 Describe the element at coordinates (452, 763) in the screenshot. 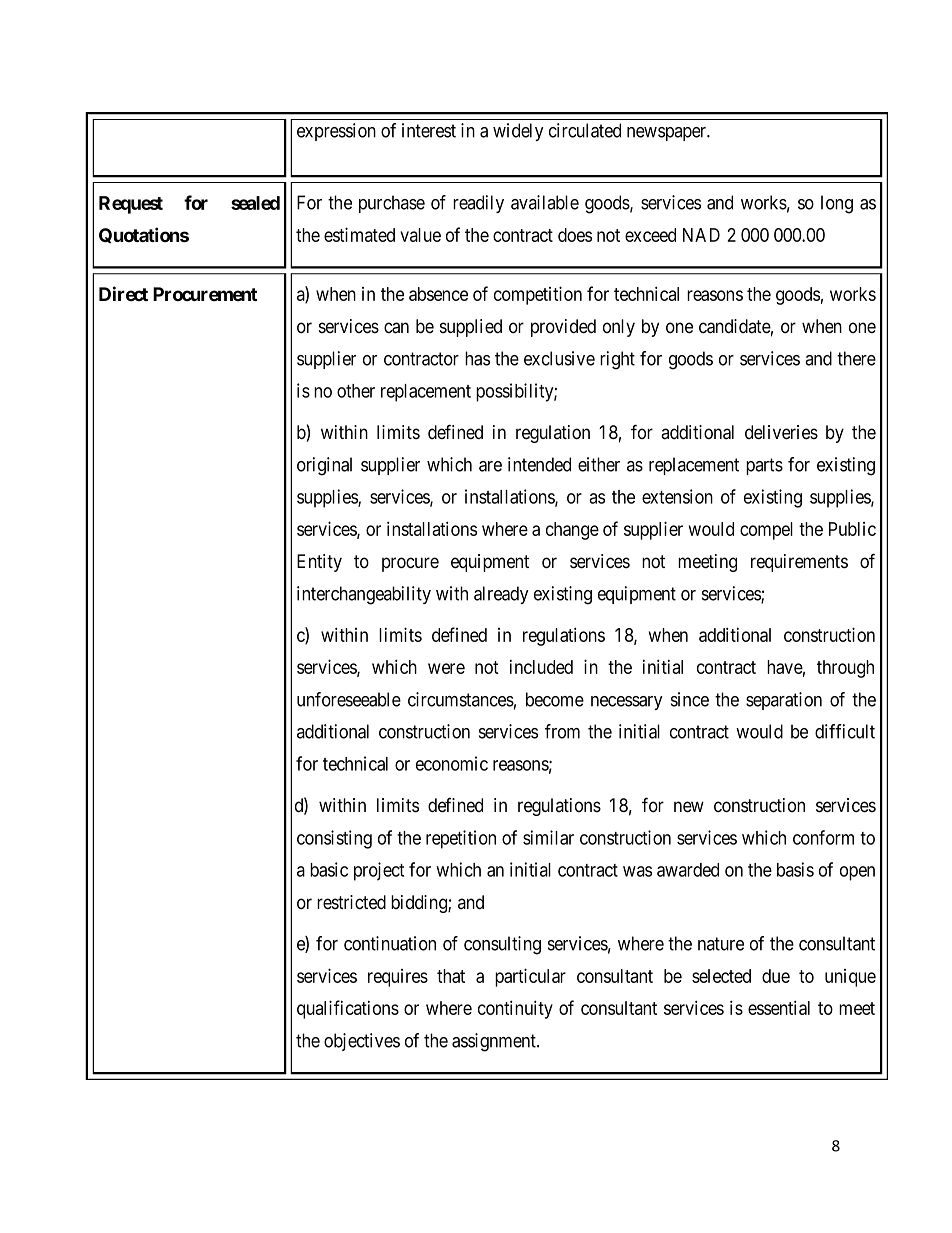

I see `economic` at that location.
